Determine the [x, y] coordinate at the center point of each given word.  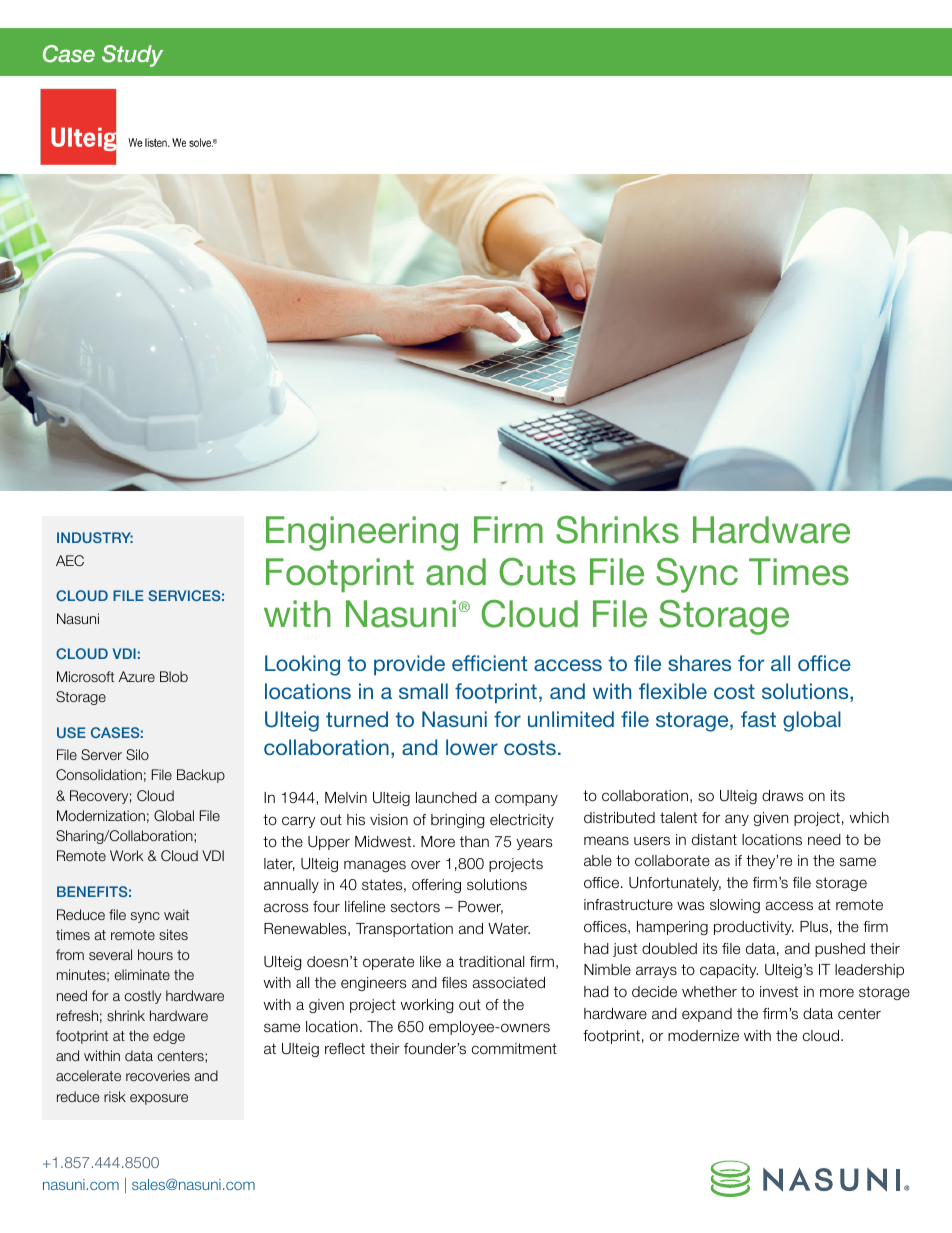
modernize [703, 1035]
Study [132, 56]
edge [169, 1037]
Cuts [537, 572]
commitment [514, 1049]
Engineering [362, 533]
